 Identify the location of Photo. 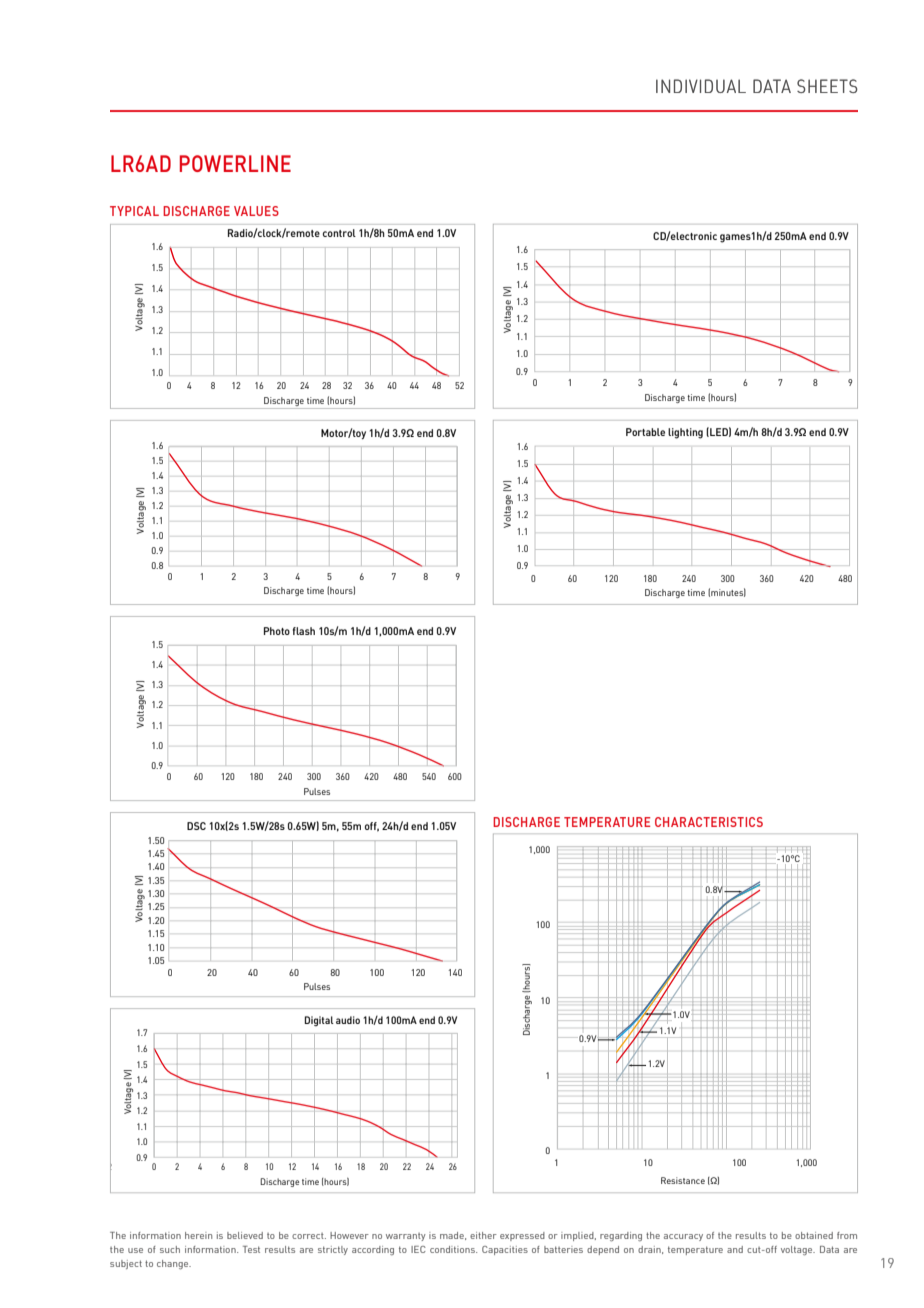
(277, 631).
